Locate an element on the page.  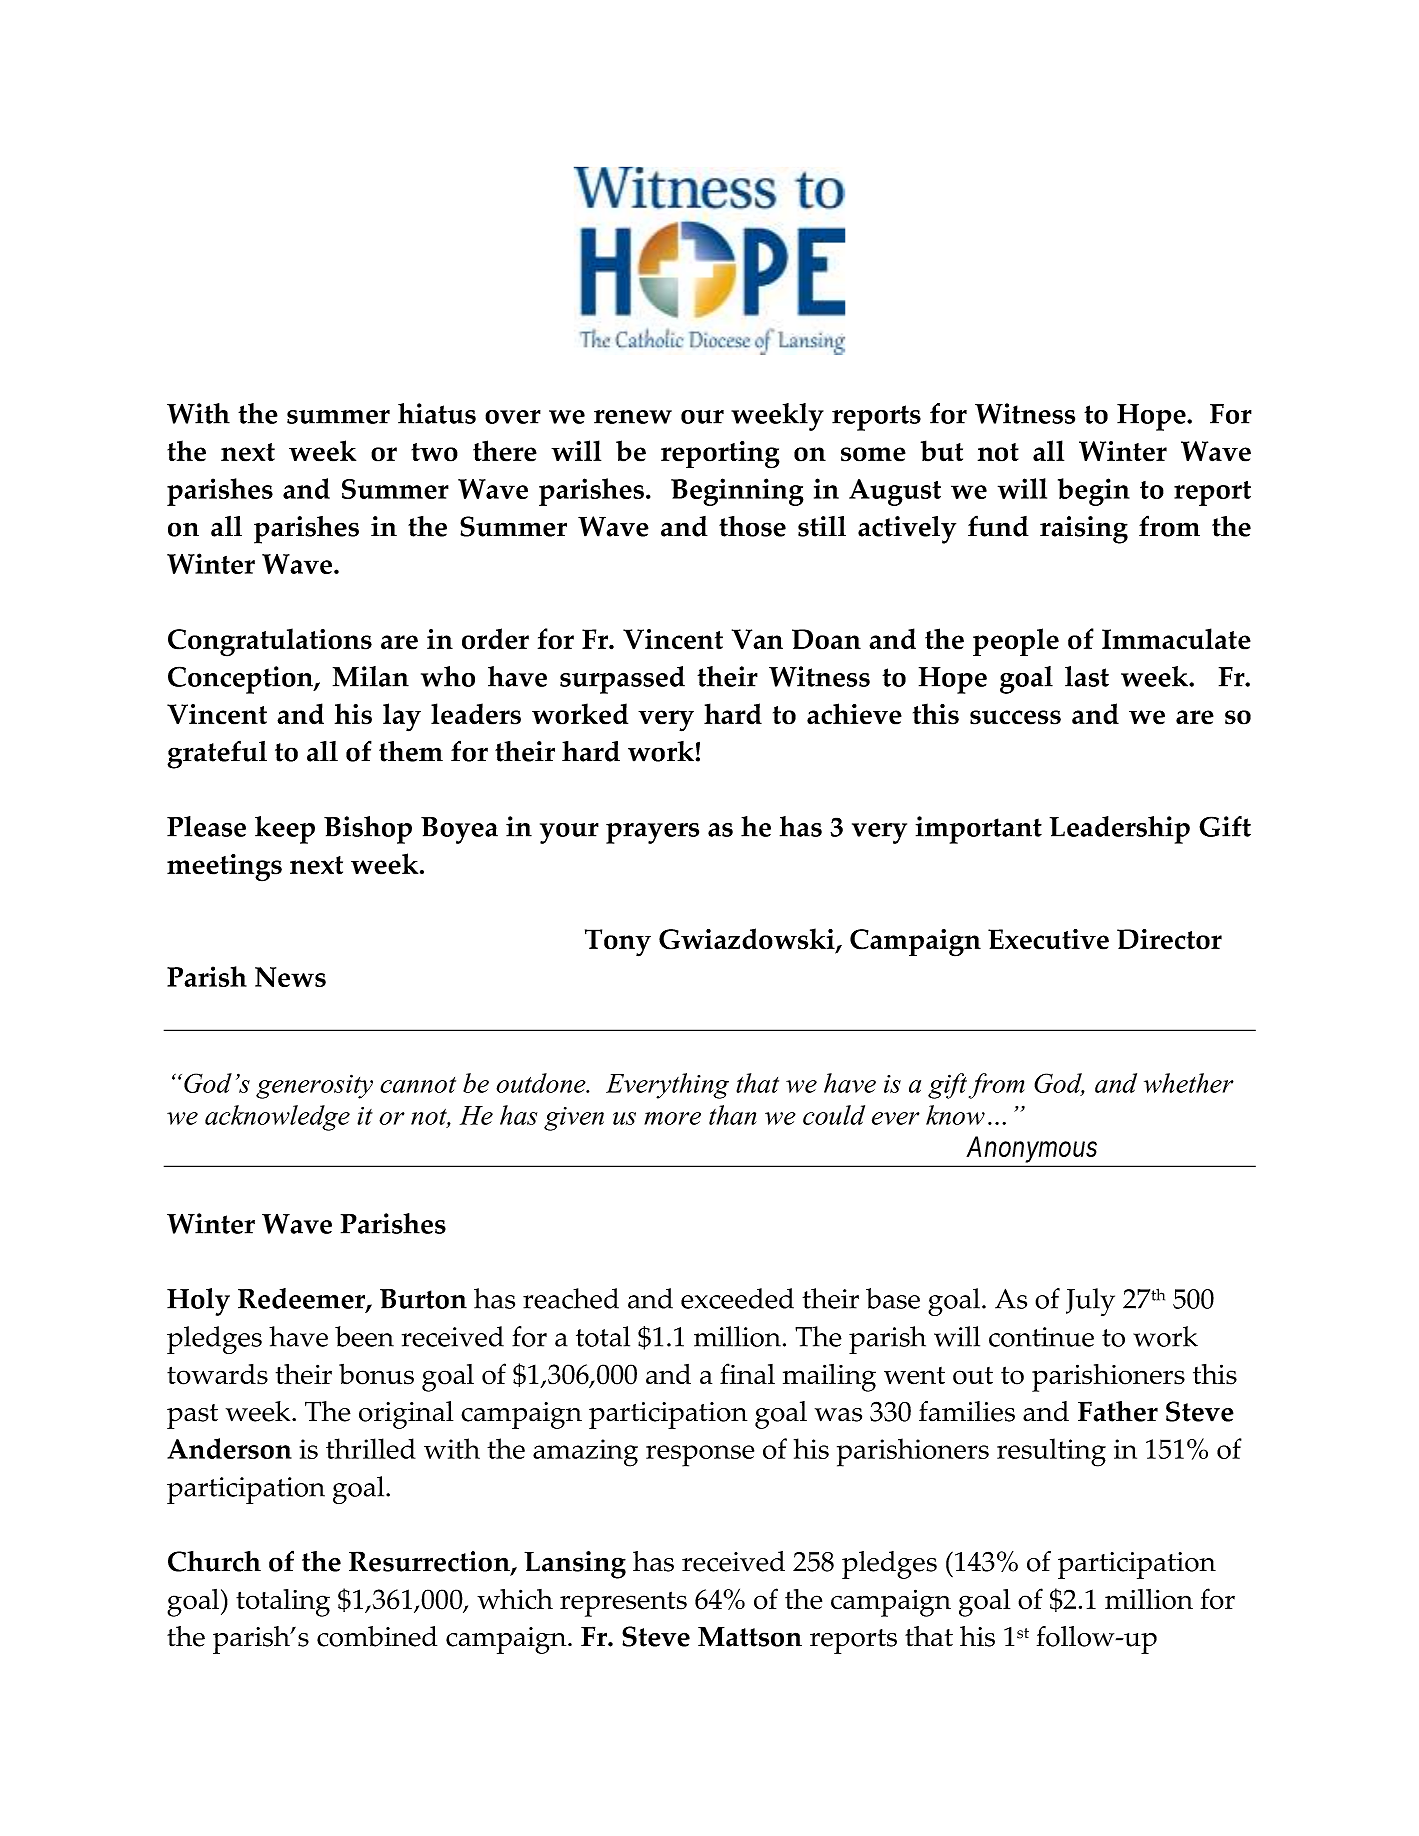
Executive is located at coordinates (1048, 939).
